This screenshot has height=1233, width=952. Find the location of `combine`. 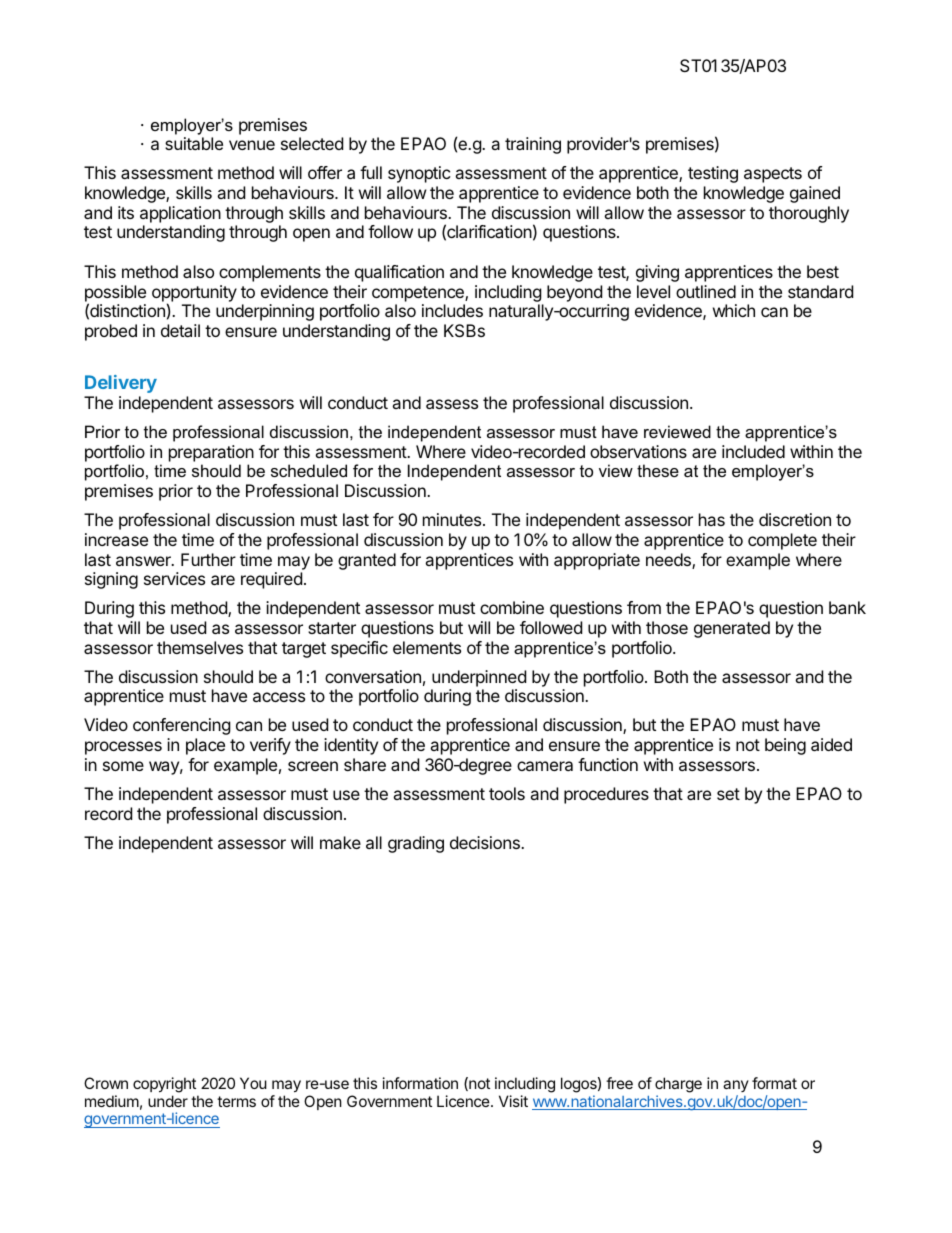

combine is located at coordinates (512, 607).
